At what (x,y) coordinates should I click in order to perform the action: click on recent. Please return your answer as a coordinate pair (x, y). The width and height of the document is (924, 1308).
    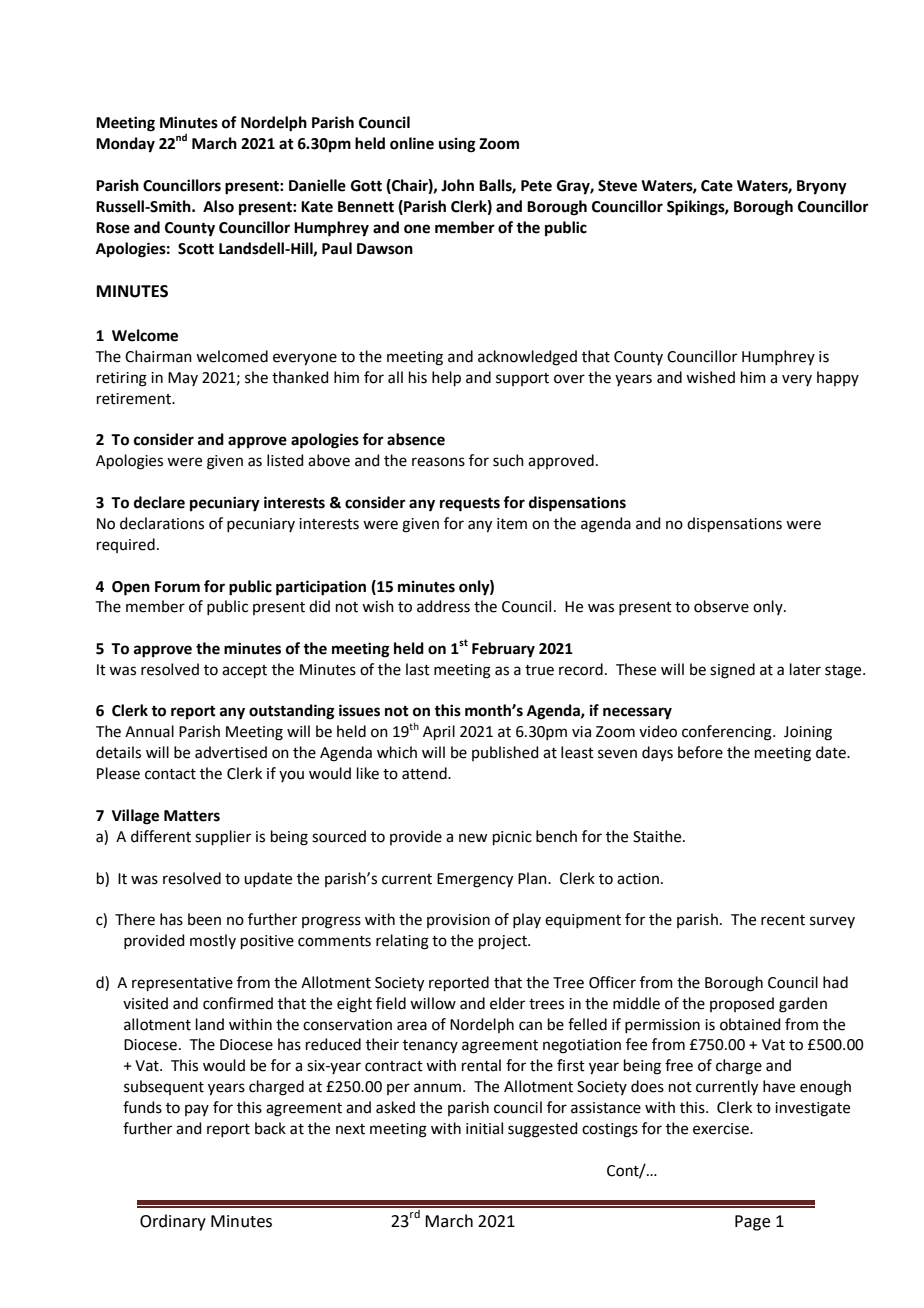
    Looking at the image, I should click on (783, 920).
